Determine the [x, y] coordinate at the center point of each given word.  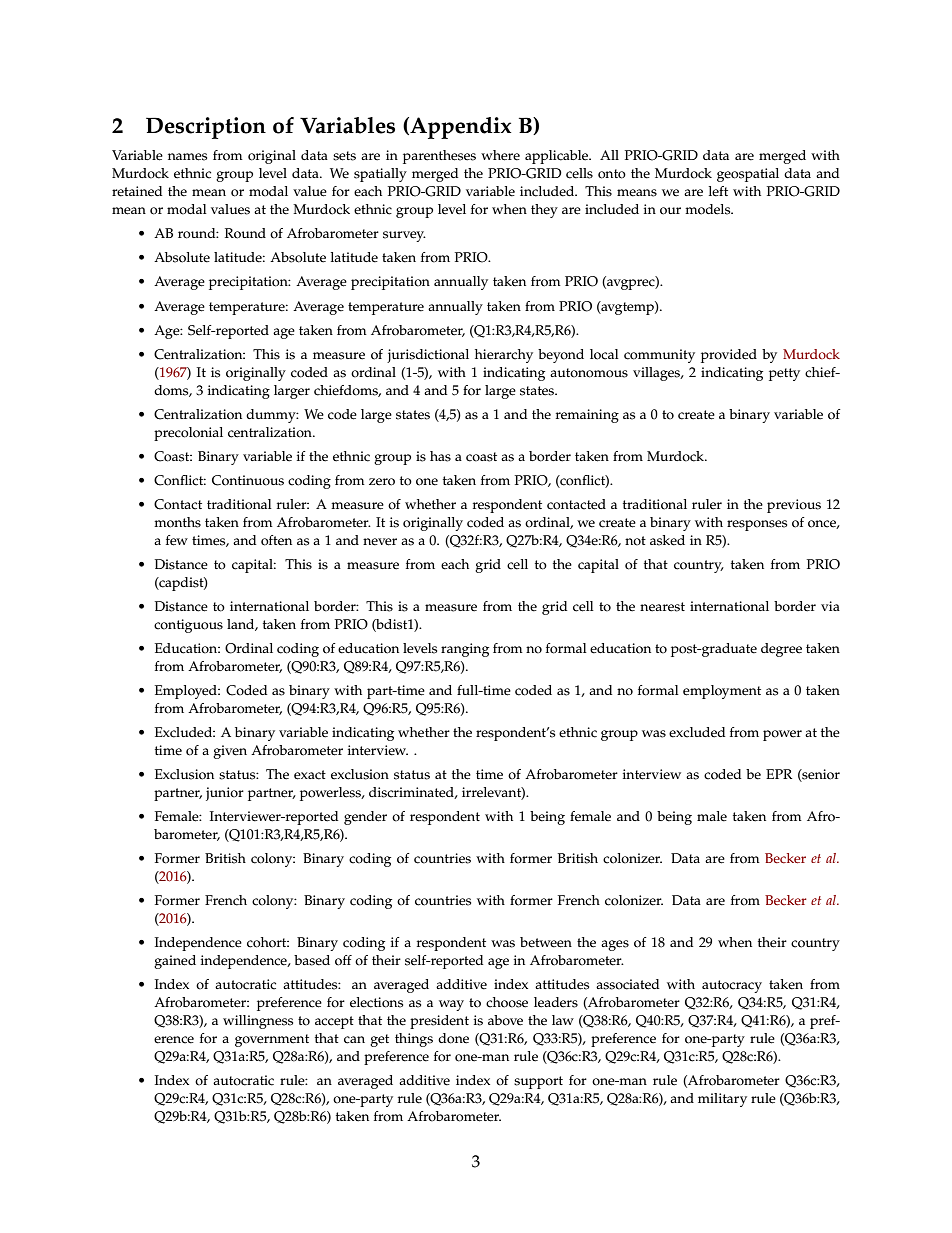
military [722, 1100]
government [272, 1040]
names [187, 157]
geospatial [748, 175]
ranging [465, 650]
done [453, 1038]
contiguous [188, 626]
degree [781, 650]
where [500, 155]
